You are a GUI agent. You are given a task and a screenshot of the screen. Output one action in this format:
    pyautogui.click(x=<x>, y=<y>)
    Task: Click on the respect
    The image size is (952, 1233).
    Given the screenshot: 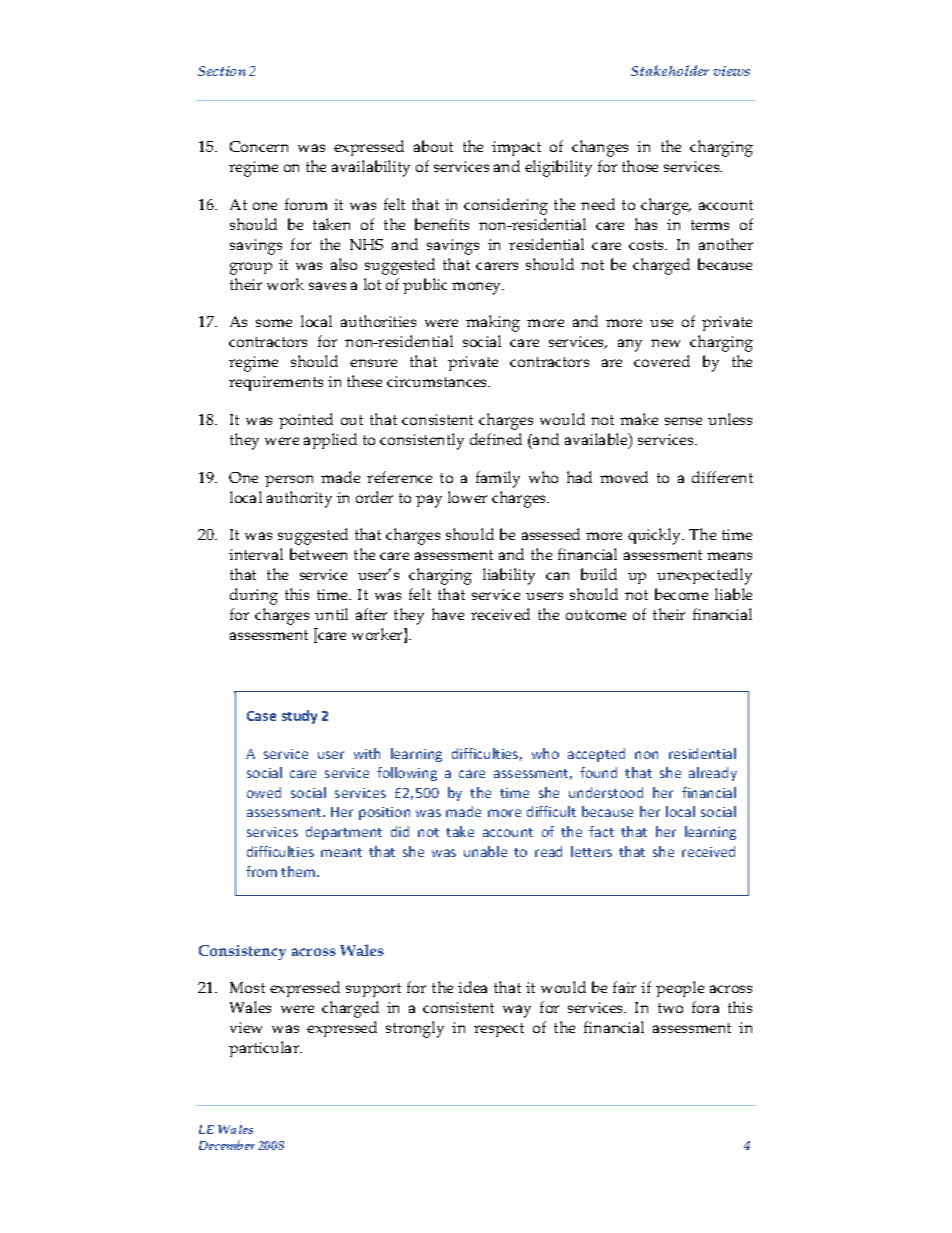 What is the action you would take?
    pyautogui.click(x=499, y=1030)
